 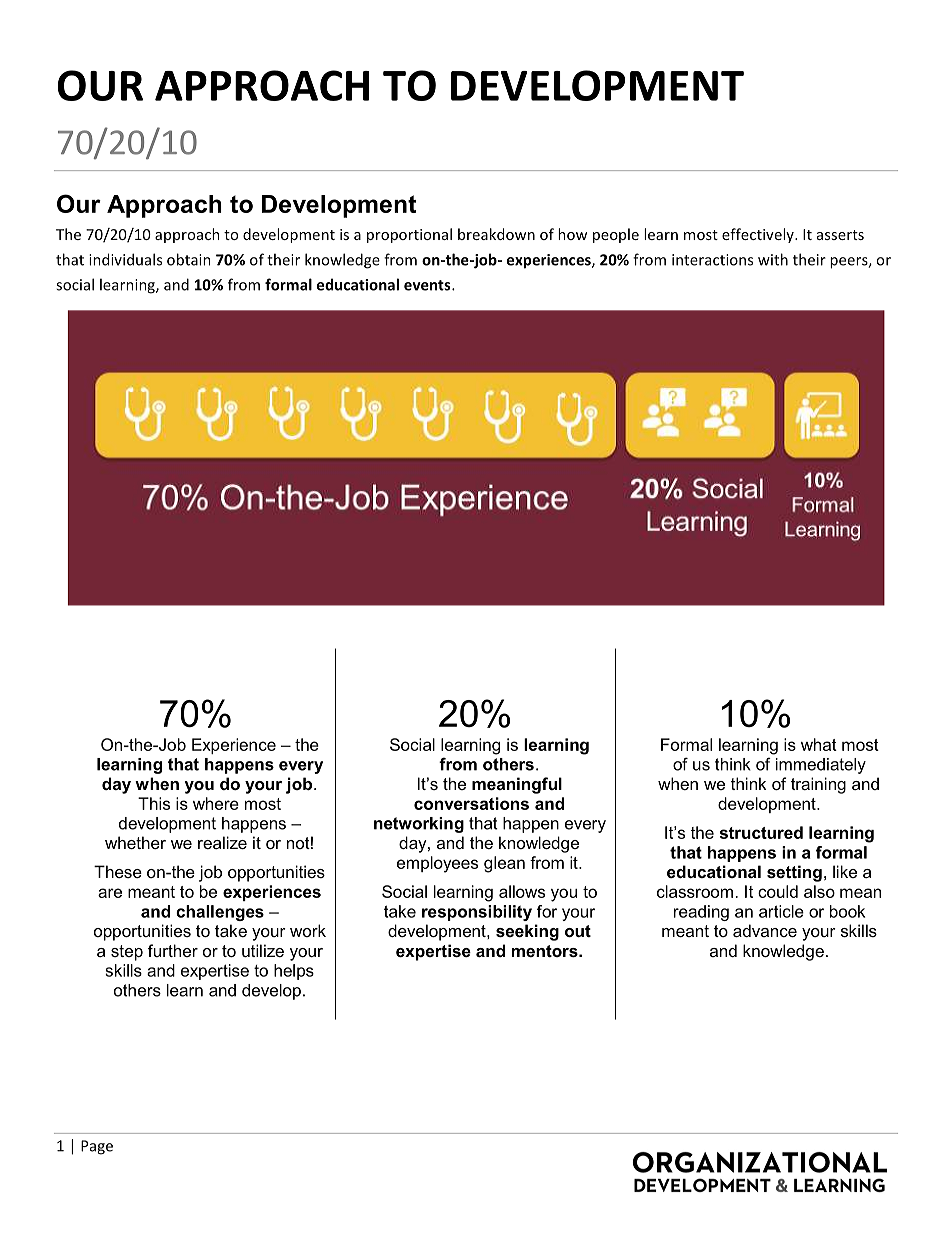 I want to click on where, so click(x=216, y=803).
